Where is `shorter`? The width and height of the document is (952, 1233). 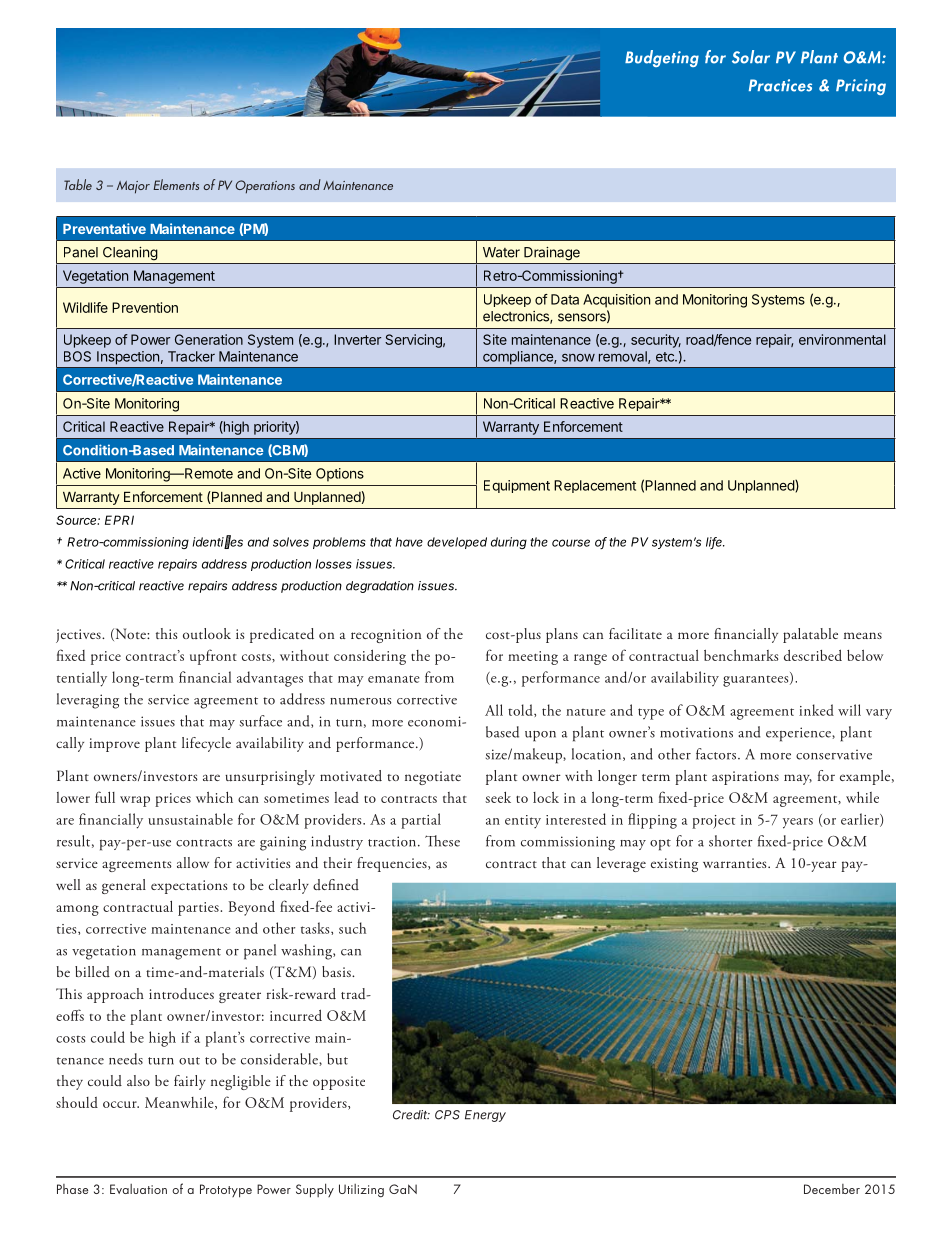
shorter is located at coordinates (731, 841).
